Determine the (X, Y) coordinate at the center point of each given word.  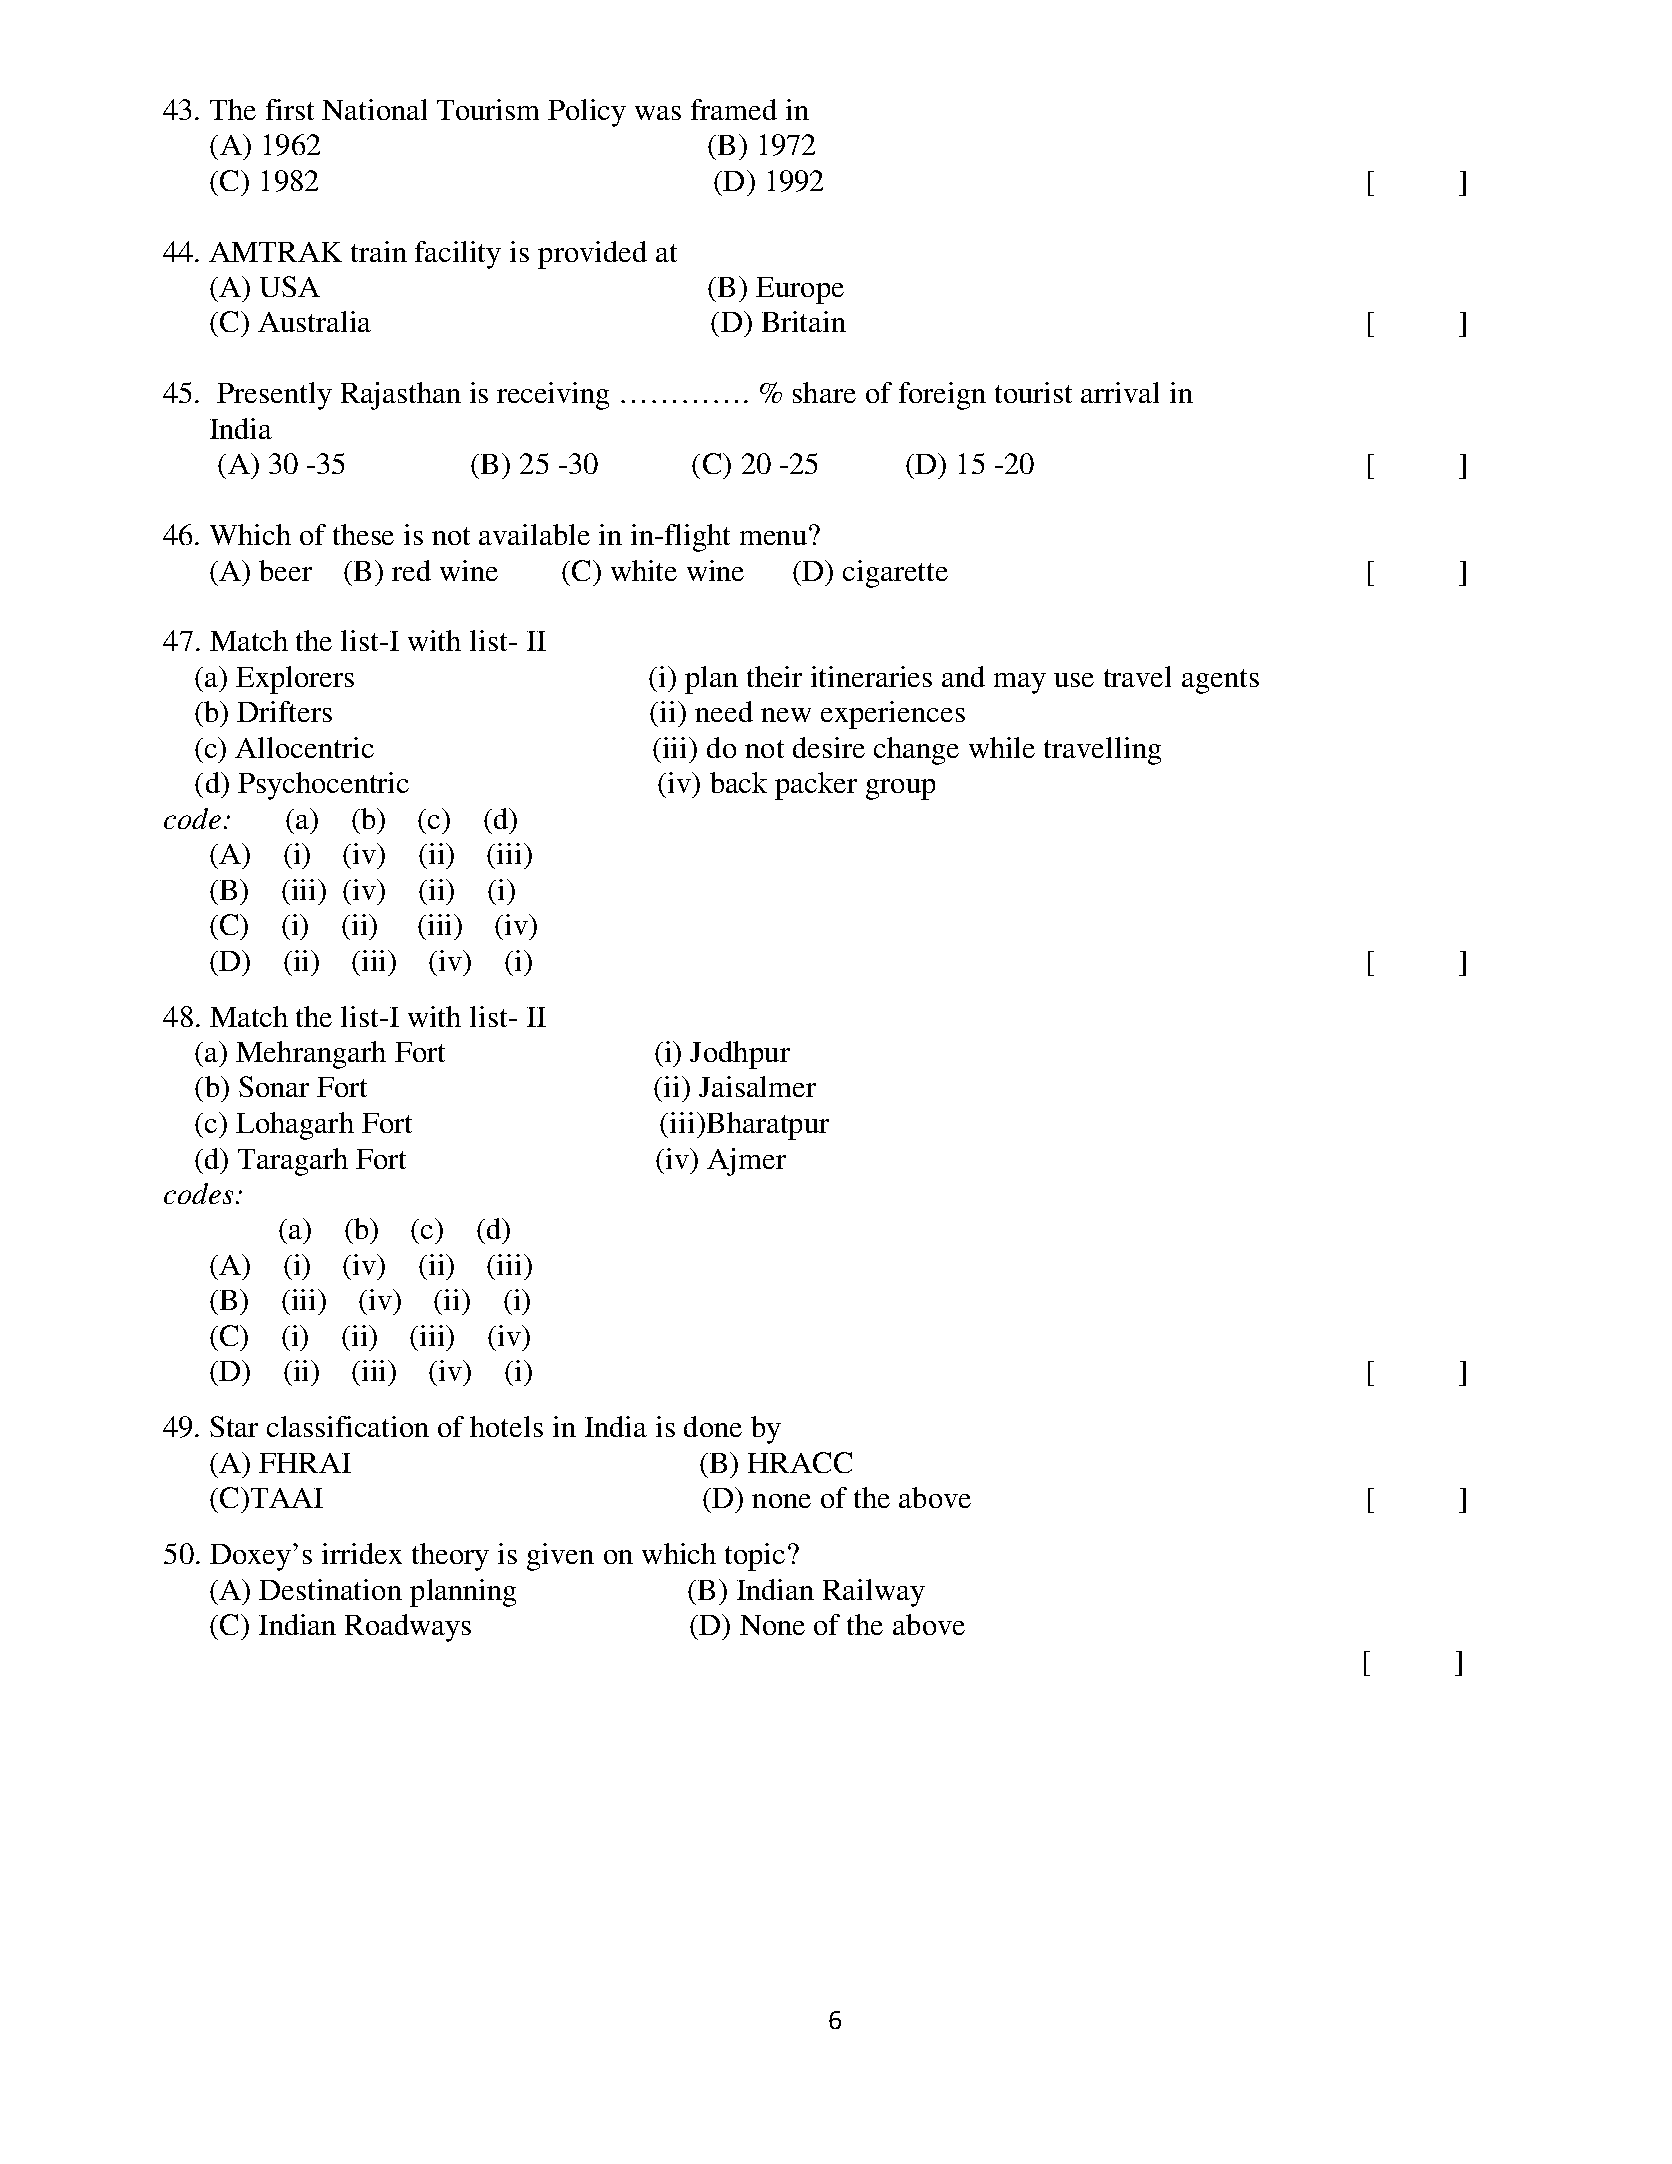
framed (734, 109)
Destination (330, 1589)
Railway (874, 1593)
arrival (1120, 392)
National (374, 109)
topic (755, 1557)
